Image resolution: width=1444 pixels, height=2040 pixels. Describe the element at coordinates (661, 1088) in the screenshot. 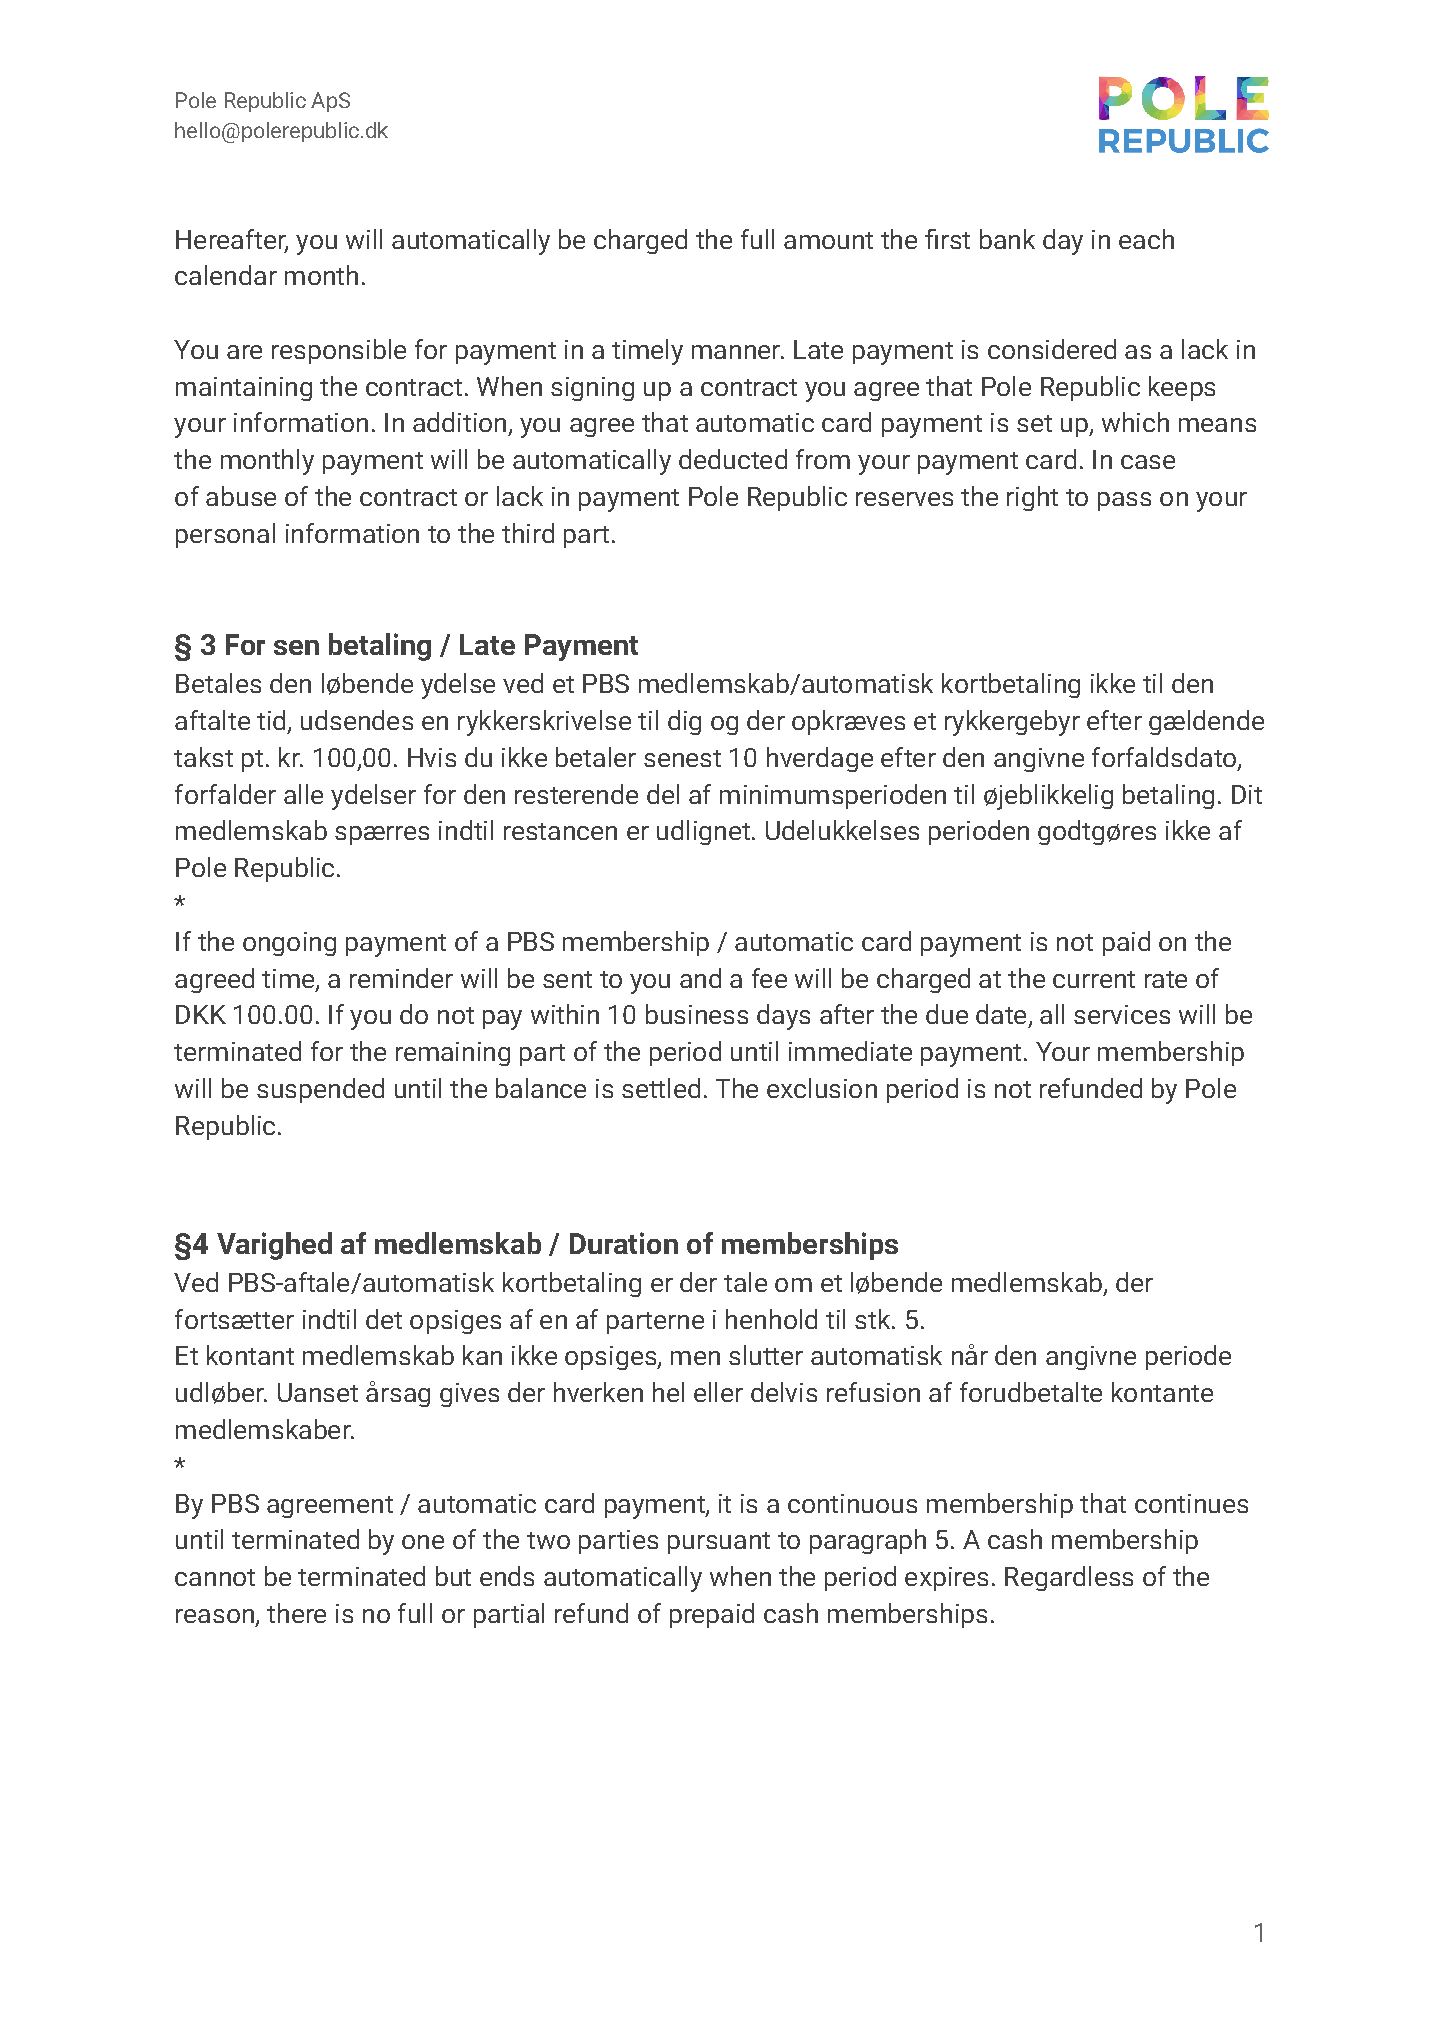

I see `settled` at that location.
